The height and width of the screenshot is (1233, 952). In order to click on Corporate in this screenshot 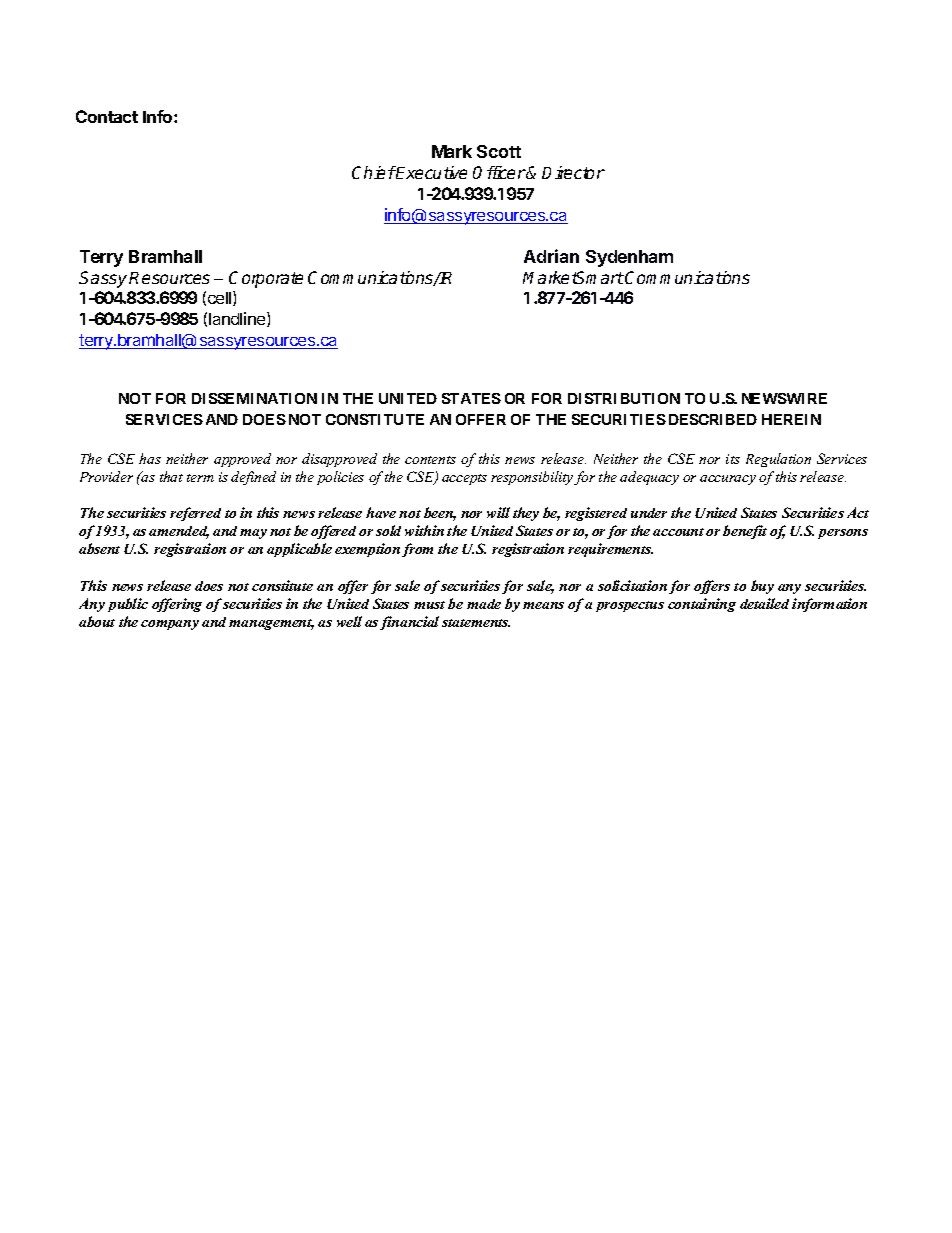, I will do `click(266, 279)`.
